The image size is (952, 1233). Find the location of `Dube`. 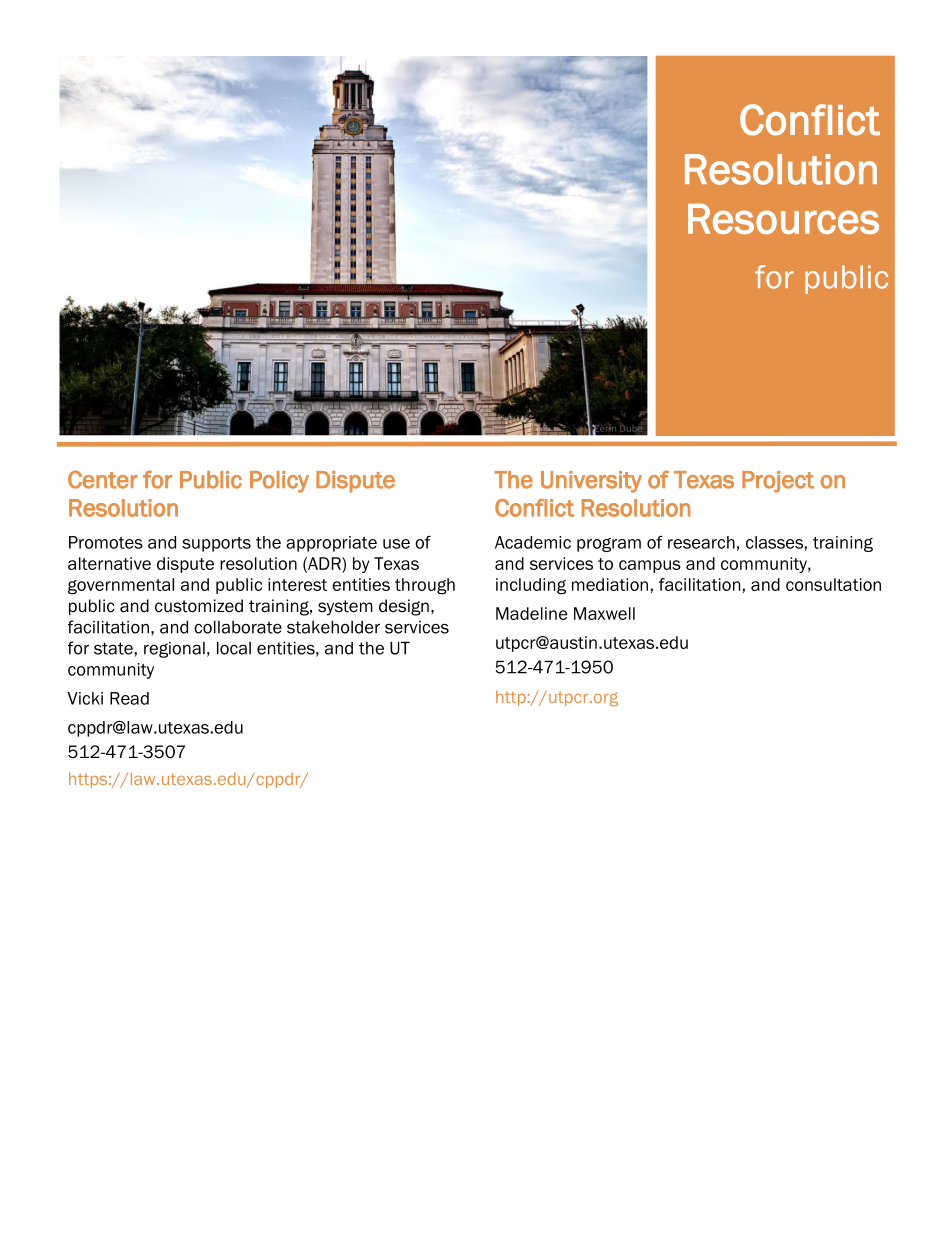

Dube is located at coordinates (631, 428).
